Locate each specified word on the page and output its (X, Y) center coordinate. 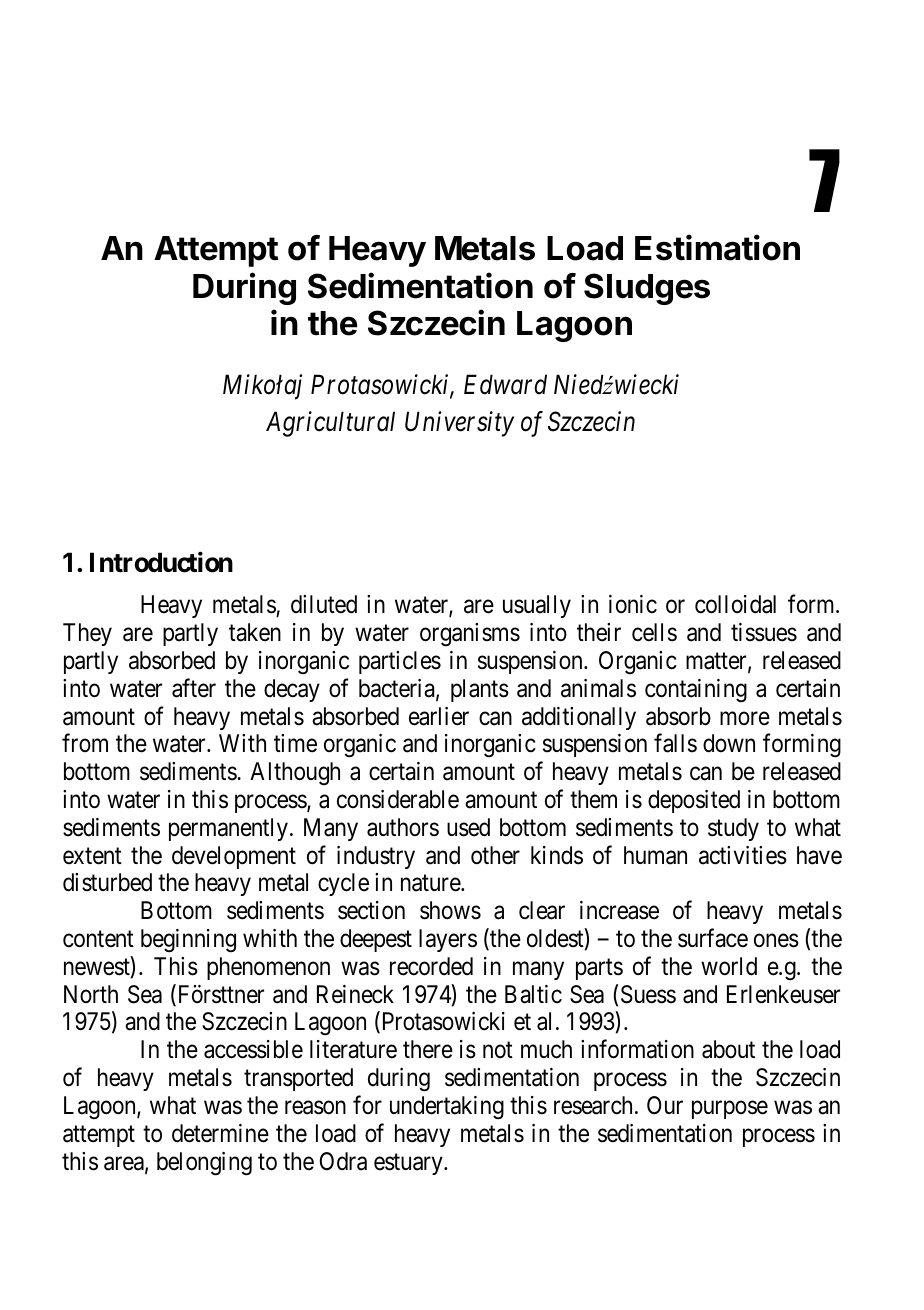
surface (713, 938)
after (194, 688)
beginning (188, 941)
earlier (439, 716)
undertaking (447, 1108)
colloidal (735, 604)
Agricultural (330, 424)
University (459, 424)
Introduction (161, 562)
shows (450, 910)
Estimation (717, 247)
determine (220, 1133)
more (745, 719)
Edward (505, 384)
